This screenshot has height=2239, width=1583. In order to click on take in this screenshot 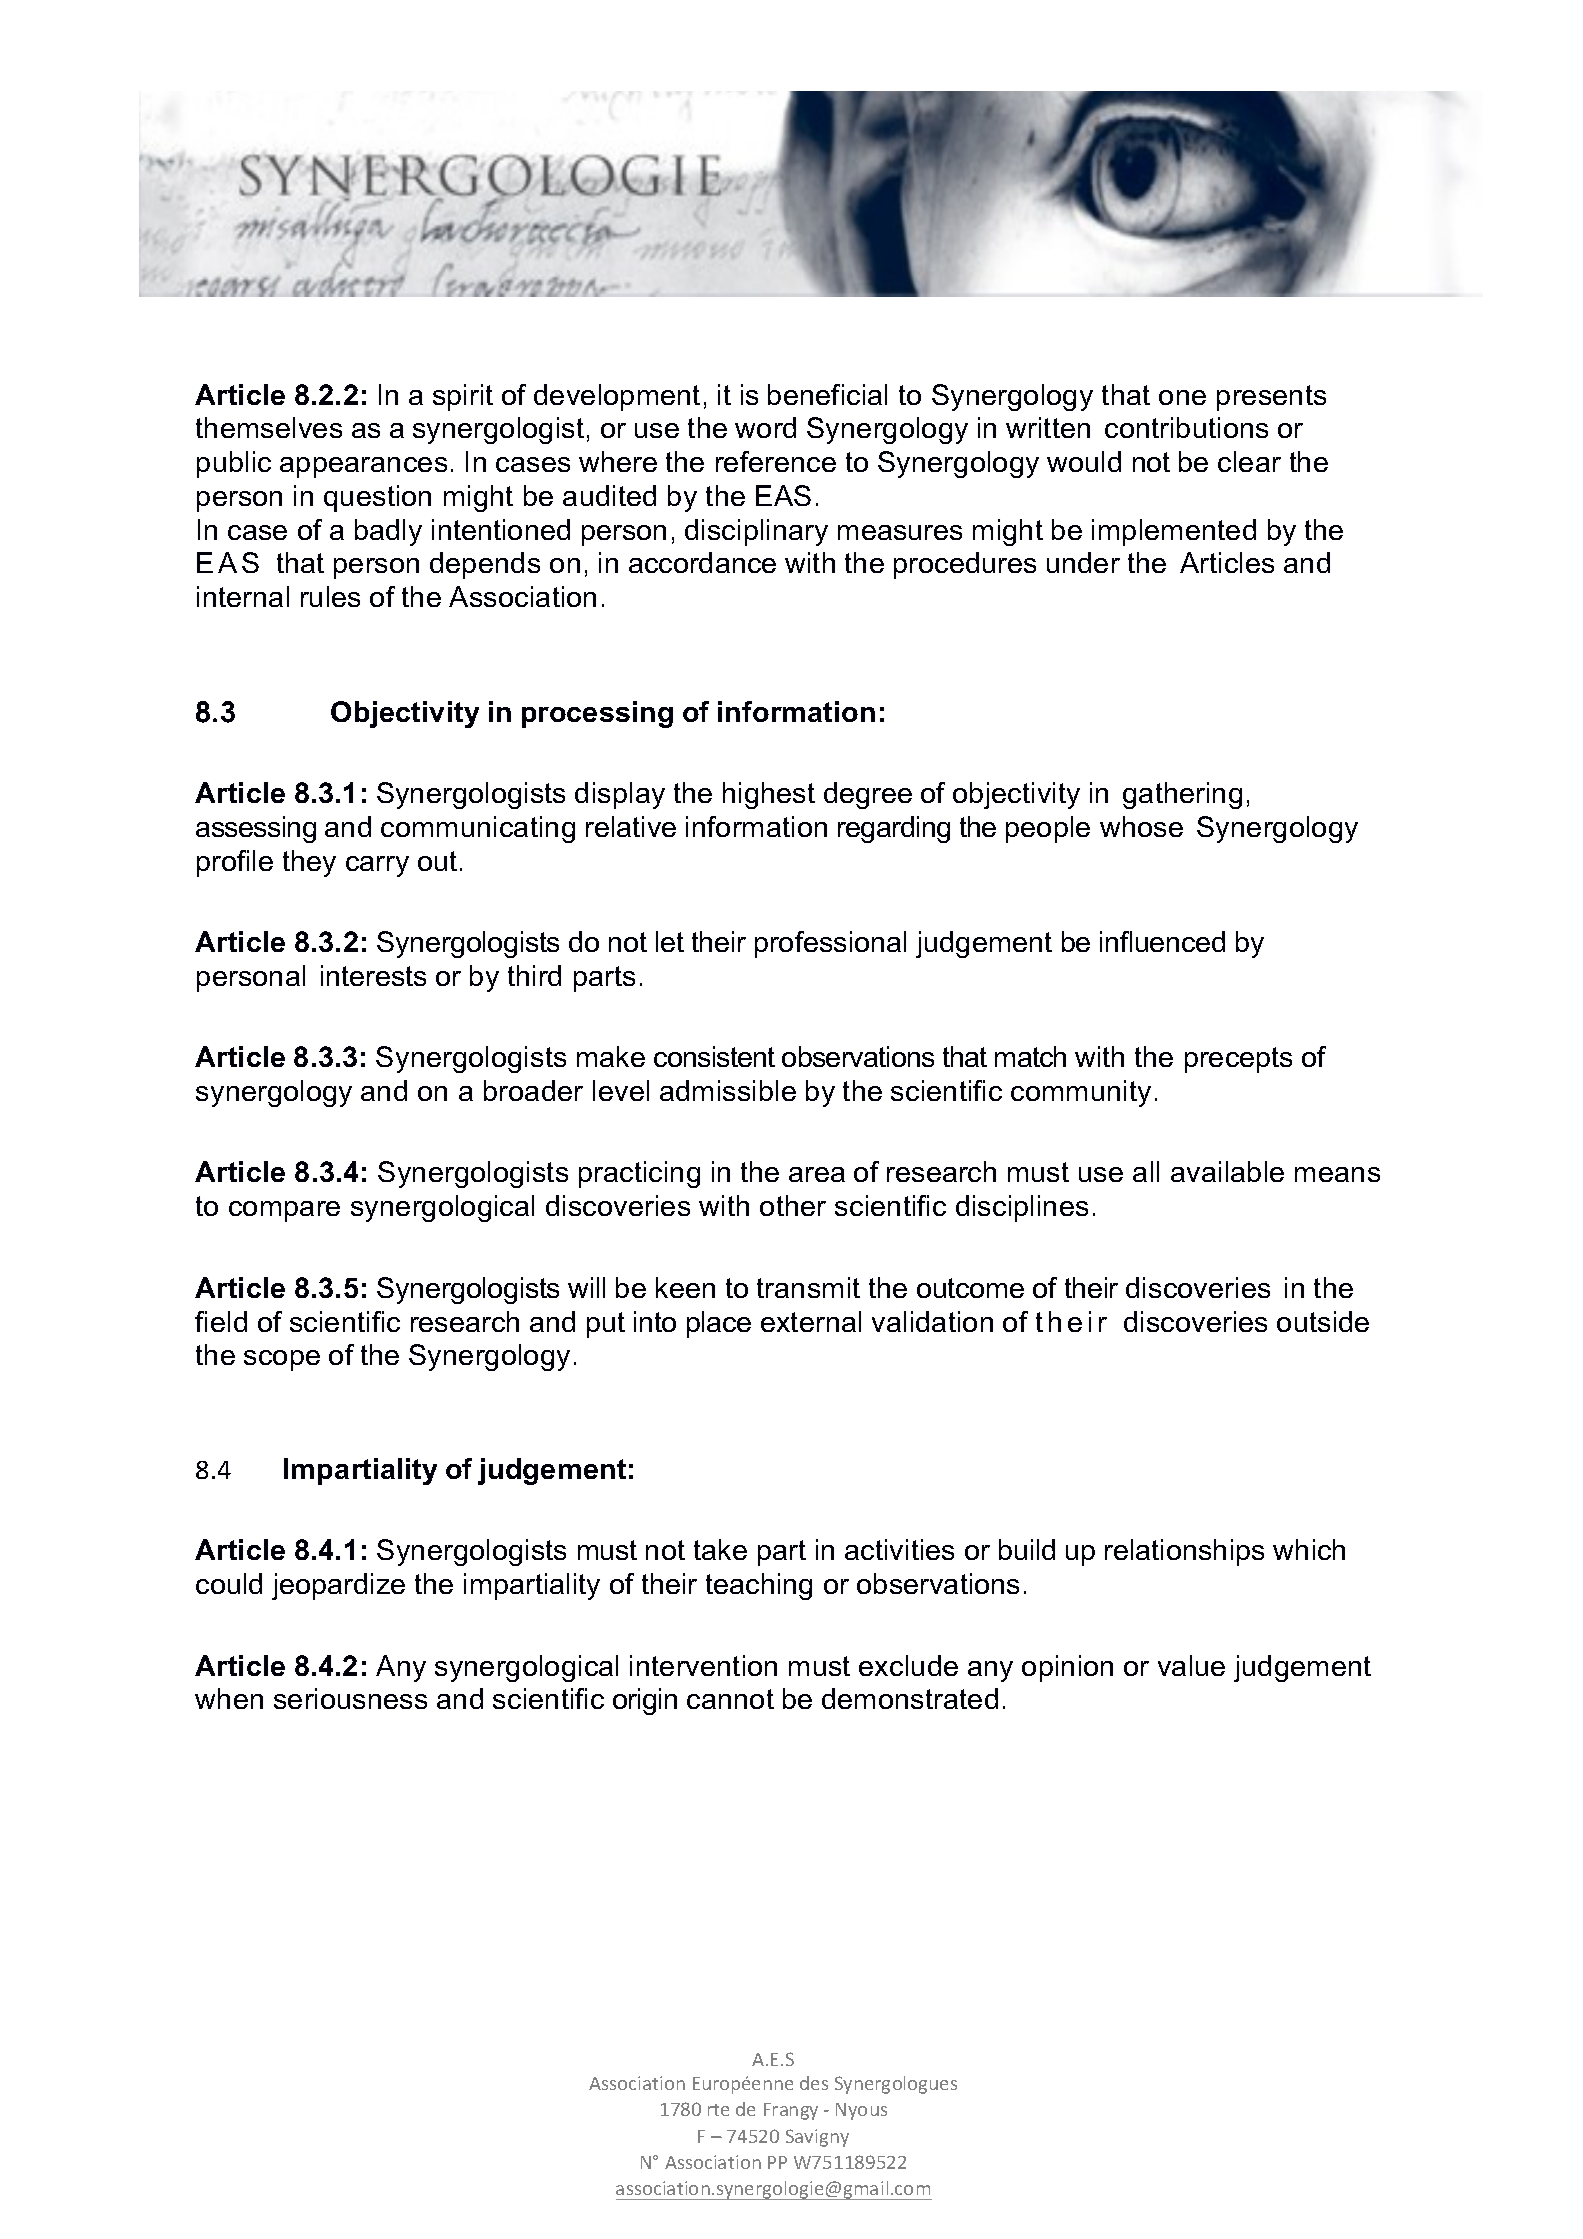, I will do `click(720, 1549)`.
